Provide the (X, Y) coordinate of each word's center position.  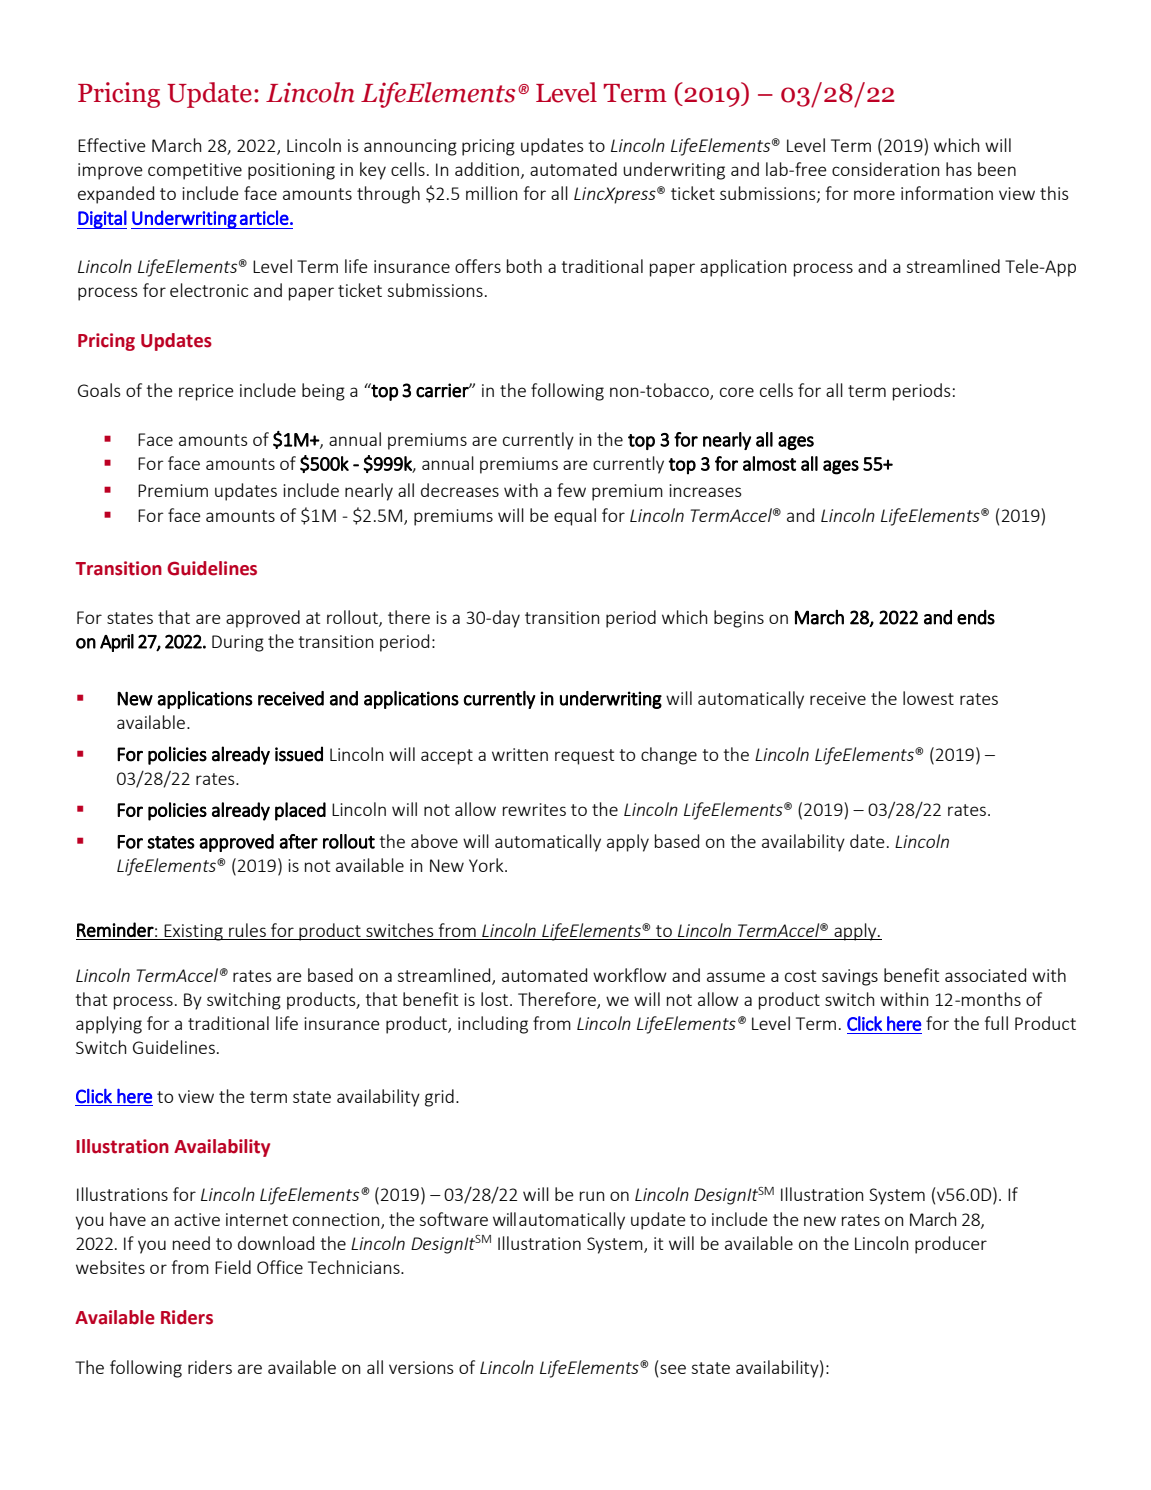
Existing (193, 932)
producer (951, 1245)
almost (769, 463)
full (996, 1023)
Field (233, 1267)
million (492, 193)
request (584, 757)
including (493, 1025)
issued (299, 754)
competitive (195, 171)
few (571, 490)
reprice (206, 392)
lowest (928, 698)
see (673, 1369)
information (947, 193)
